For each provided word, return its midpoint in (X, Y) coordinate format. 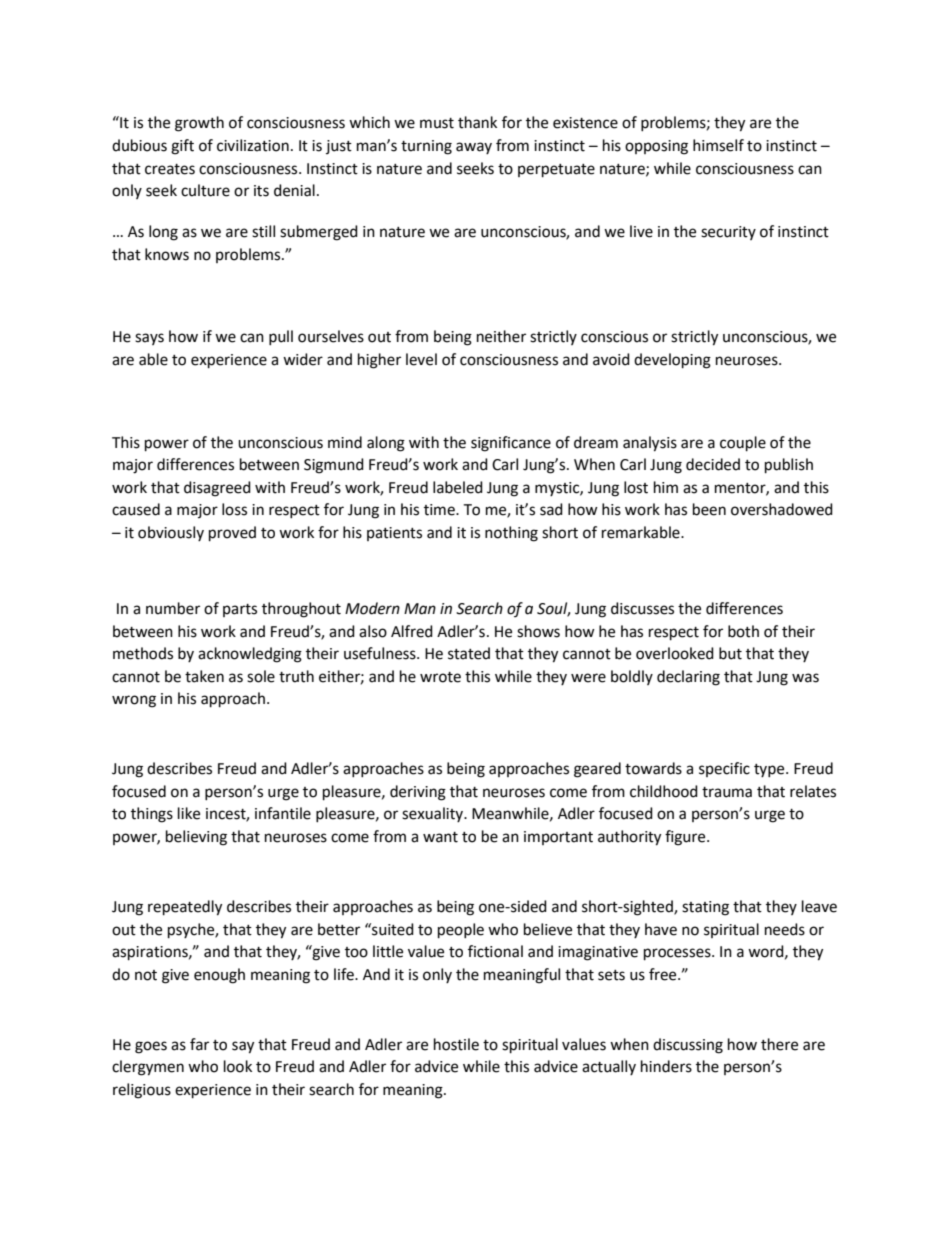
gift (182, 147)
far (199, 1044)
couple (743, 444)
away (474, 148)
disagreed (217, 489)
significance (511, 444)
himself (718, 145)
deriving (418, 793)
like (189, 813)
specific (724, 769)
